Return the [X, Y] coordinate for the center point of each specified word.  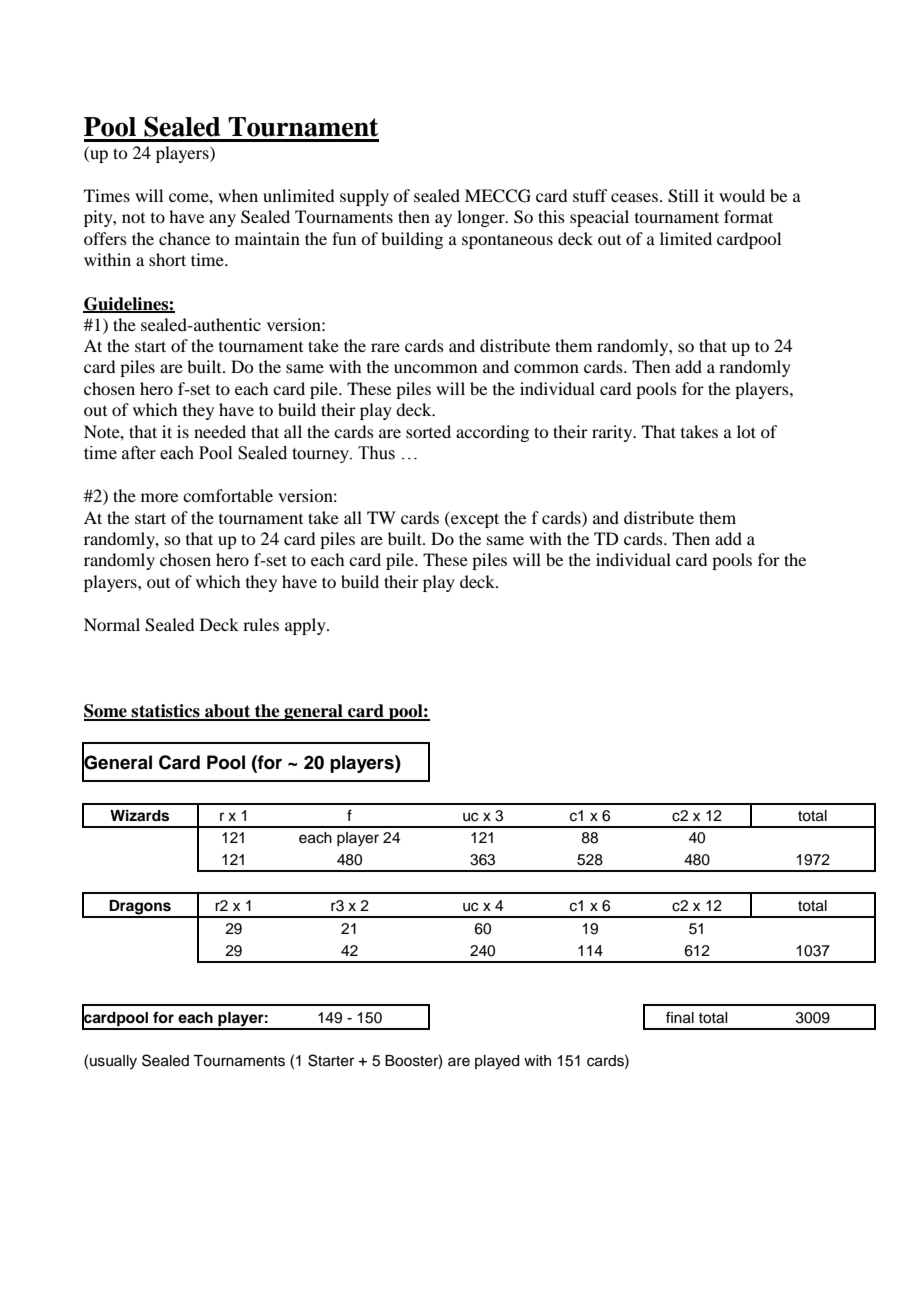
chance [184, 238]
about [228, 712]
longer [482, 218]
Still [683, 196]
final [680, 1017]
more [159, 497]
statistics [166, 712]
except [474, 519]
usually [113, 1062]
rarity [613, 433]
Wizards [139, 815]
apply [306, 626]
